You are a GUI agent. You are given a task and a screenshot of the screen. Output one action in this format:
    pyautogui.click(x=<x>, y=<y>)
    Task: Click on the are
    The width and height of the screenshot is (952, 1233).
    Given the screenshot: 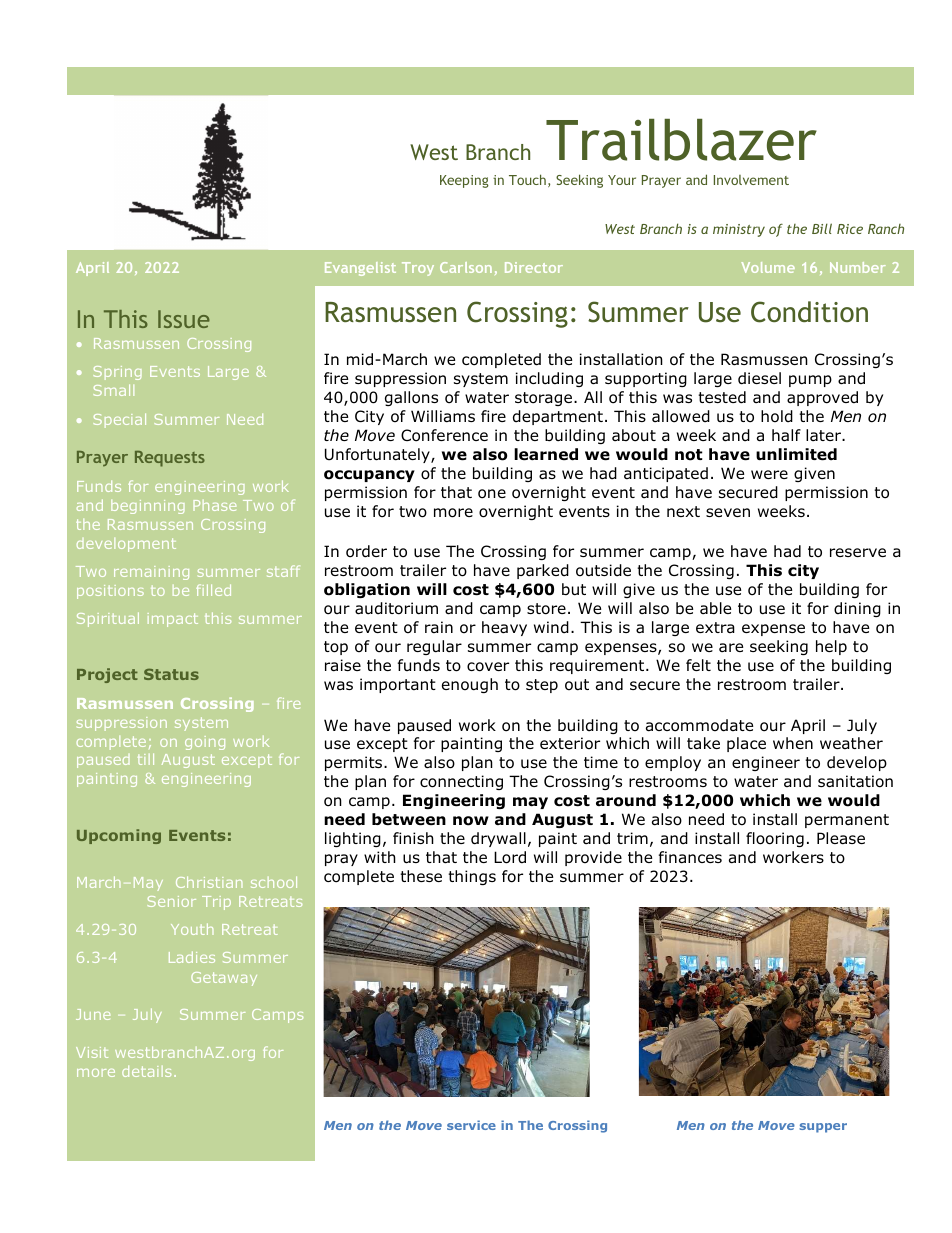 What is the action you would take?
    pyautogui.click(x=731, y=647)
